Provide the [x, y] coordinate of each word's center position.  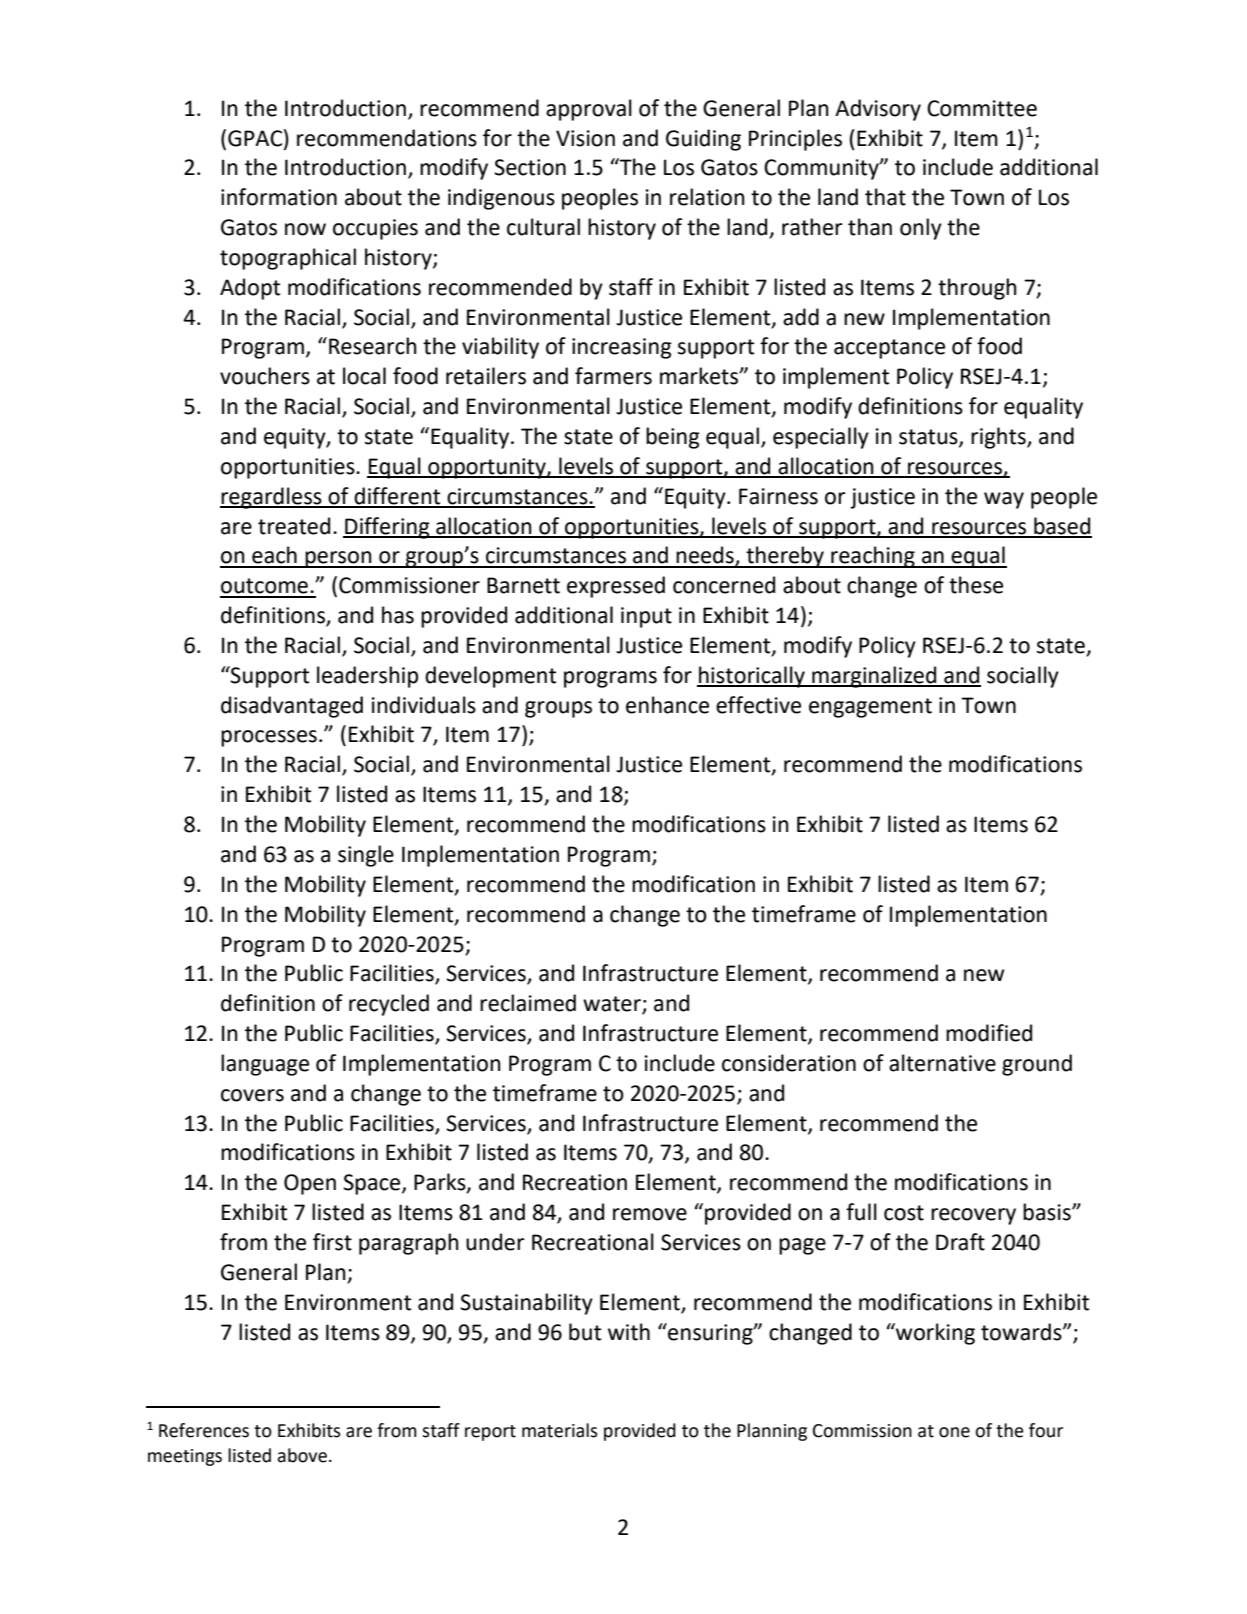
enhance [667, 705]
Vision [585, 138]
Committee [982, 108]
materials [560, 1430]
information [279, 197]
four [1046, 1430]
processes [269, 738]
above [302, 1455]
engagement [870, 708]
